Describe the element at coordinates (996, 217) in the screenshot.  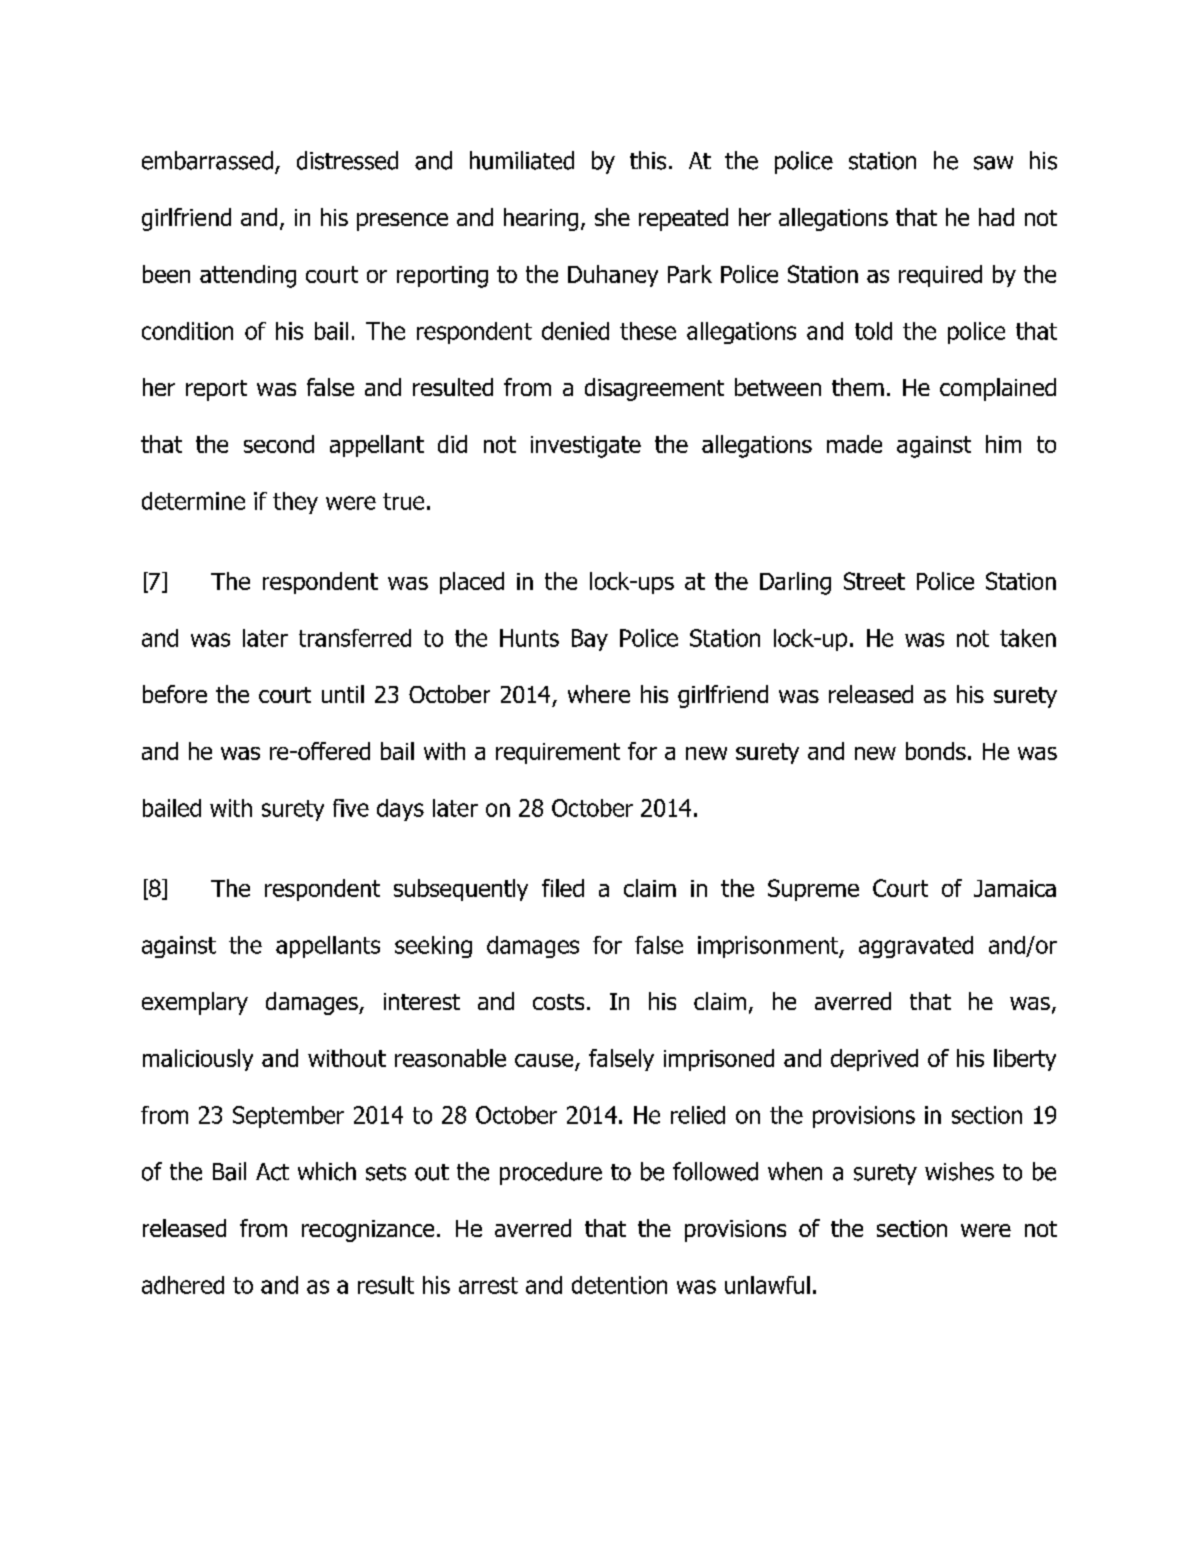
I see `had` at that location.
